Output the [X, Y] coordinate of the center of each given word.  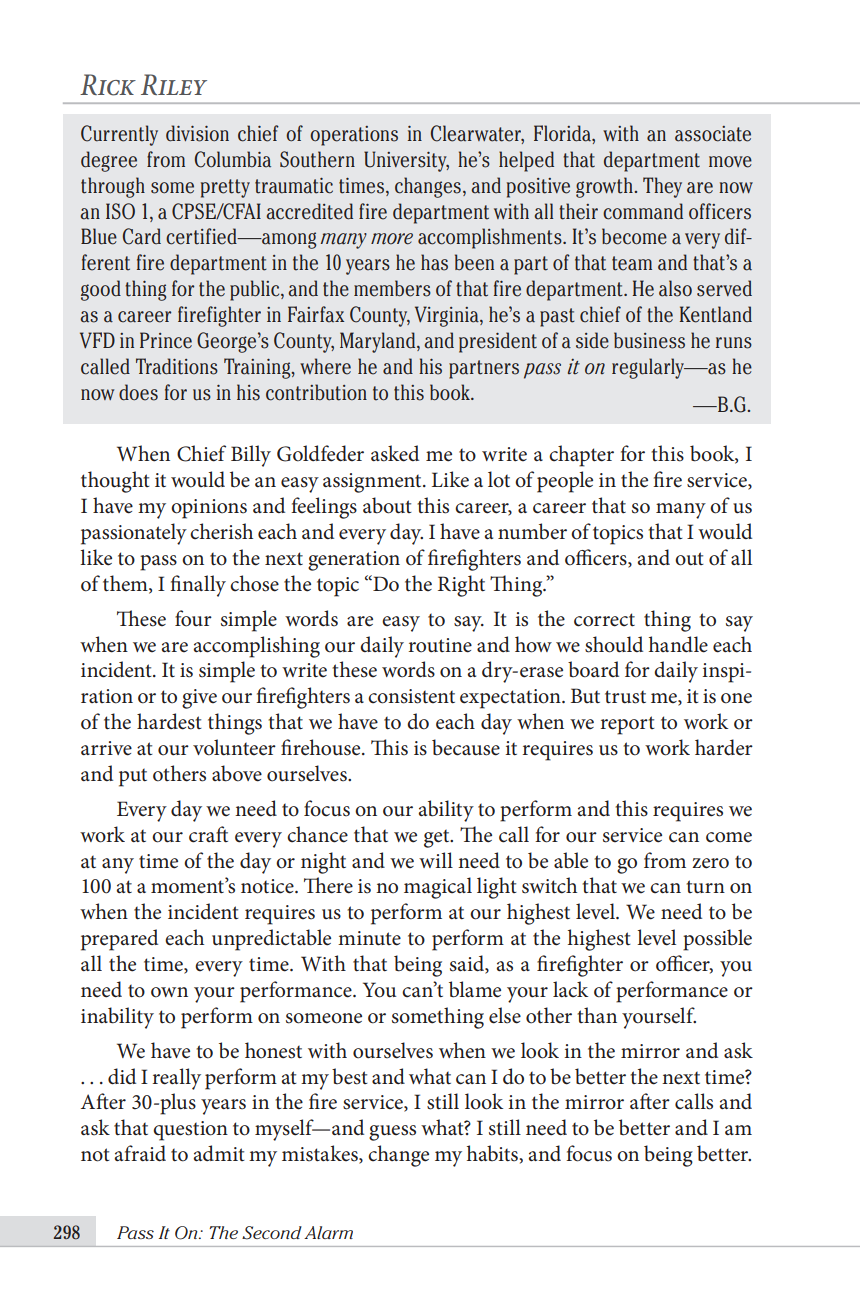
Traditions [177, 366]
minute [369, 938]
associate [713, 134]
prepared [119, 940]
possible [717, 940]
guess [392, 1133]
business [649, 340]
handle [678, 644]
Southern [317, 159]
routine [440, 645]
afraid [140, 1153]
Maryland [379, 342]
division [197, 133]
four [193, 618]
